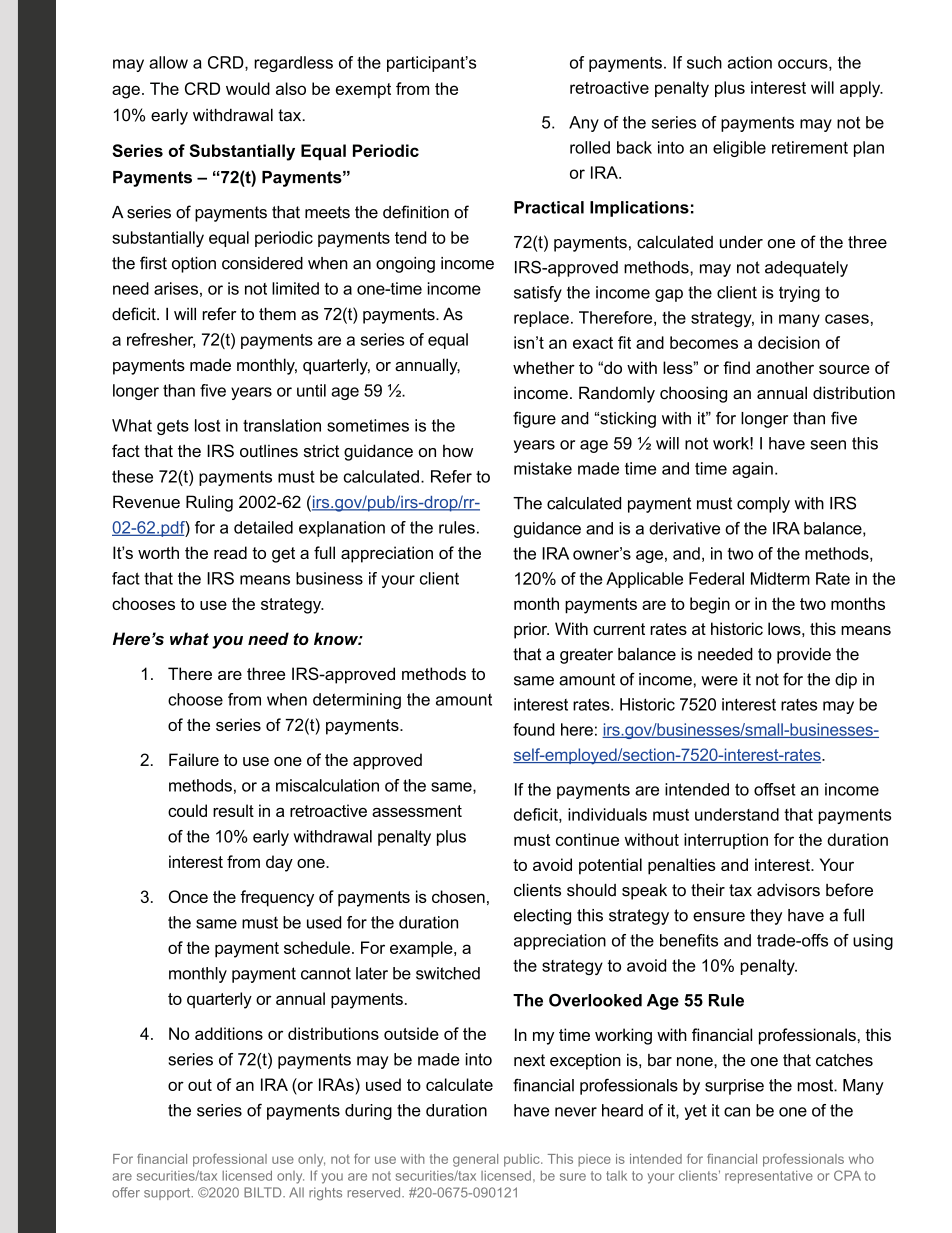 This screenshot has width=952, height=1233. What do you see at coordinates (799, 294) in the screenshot?
I see `trying` at bounding box center [799, 294].
